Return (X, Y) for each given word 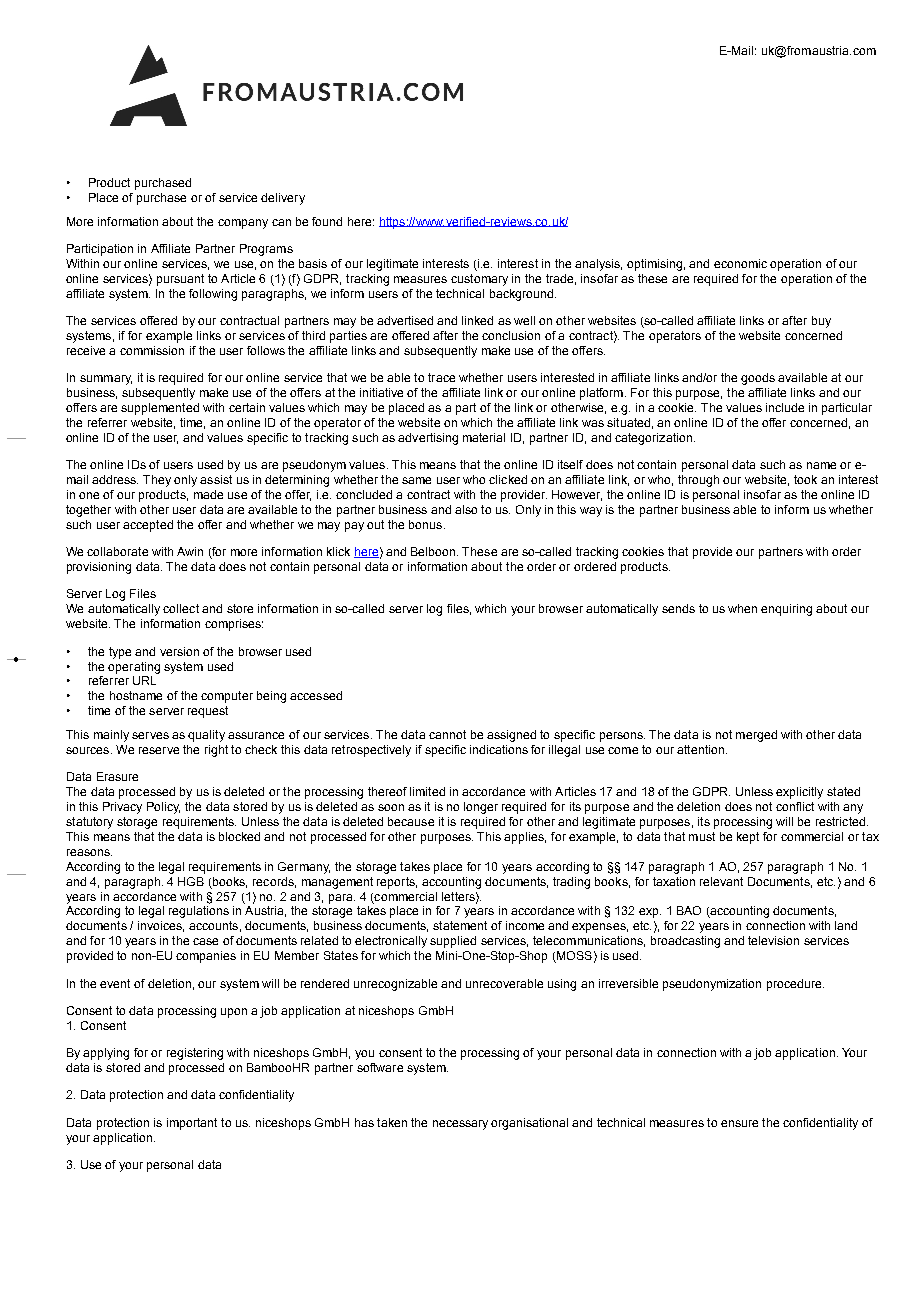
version (179, 651)
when (742, 608)
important (192, 1124)
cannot (447, 734)
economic (740, 263)
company (243, 224)
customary (479, 280)
